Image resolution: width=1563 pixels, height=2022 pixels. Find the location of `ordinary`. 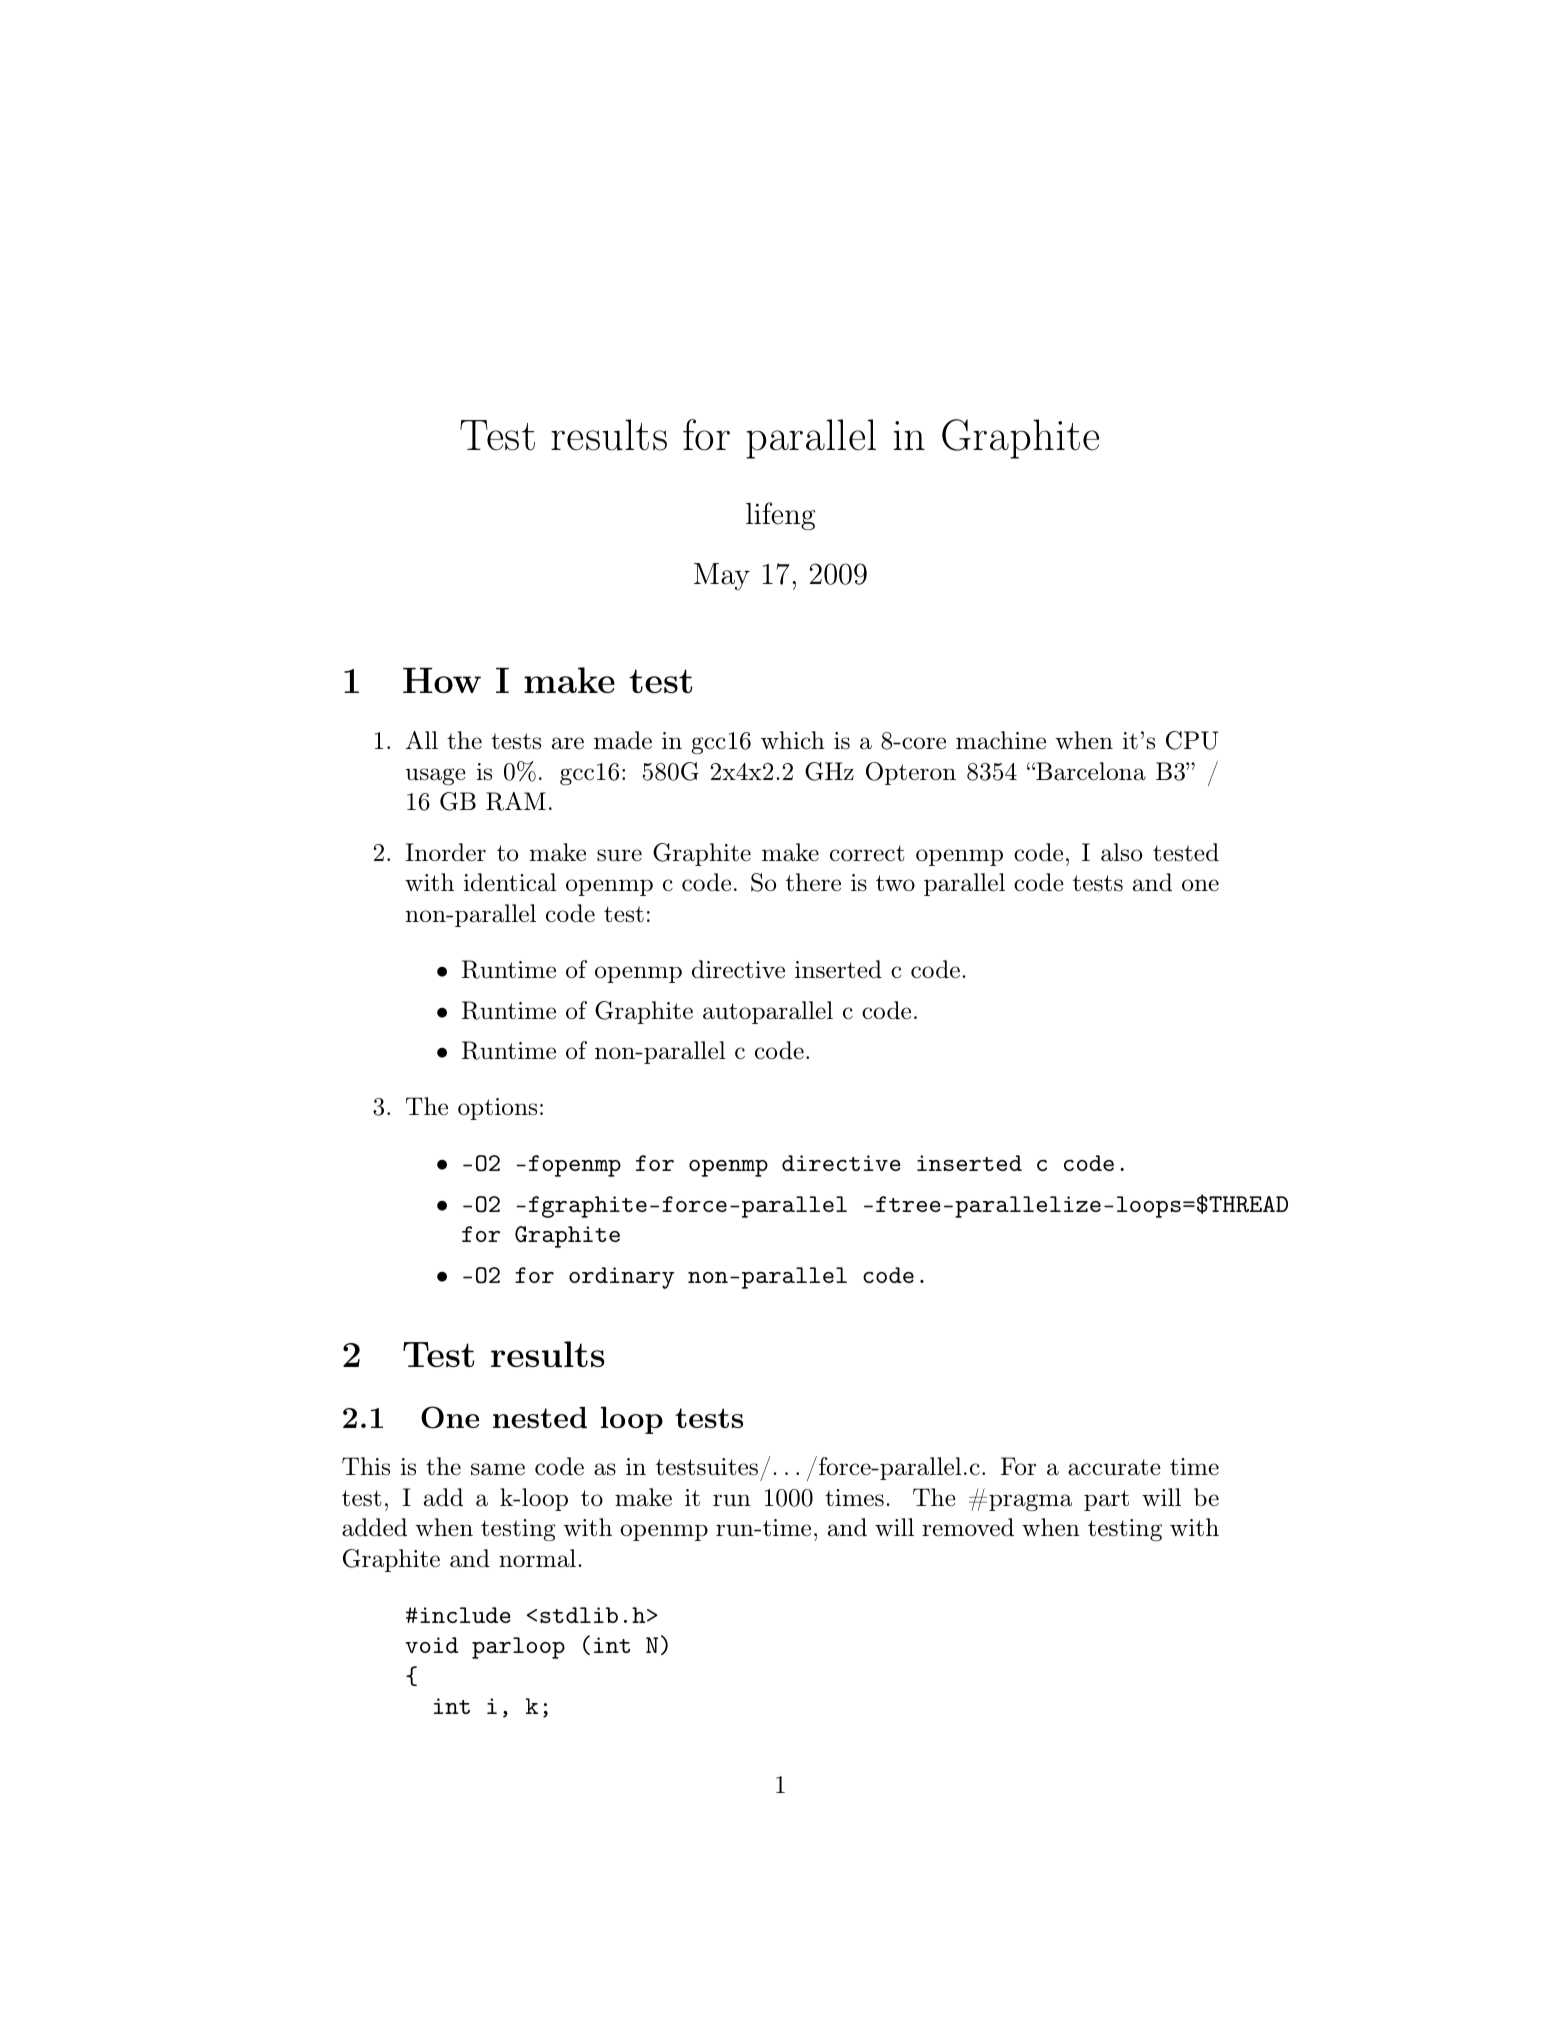

ordinary is located at coordinates (621, 1278).
